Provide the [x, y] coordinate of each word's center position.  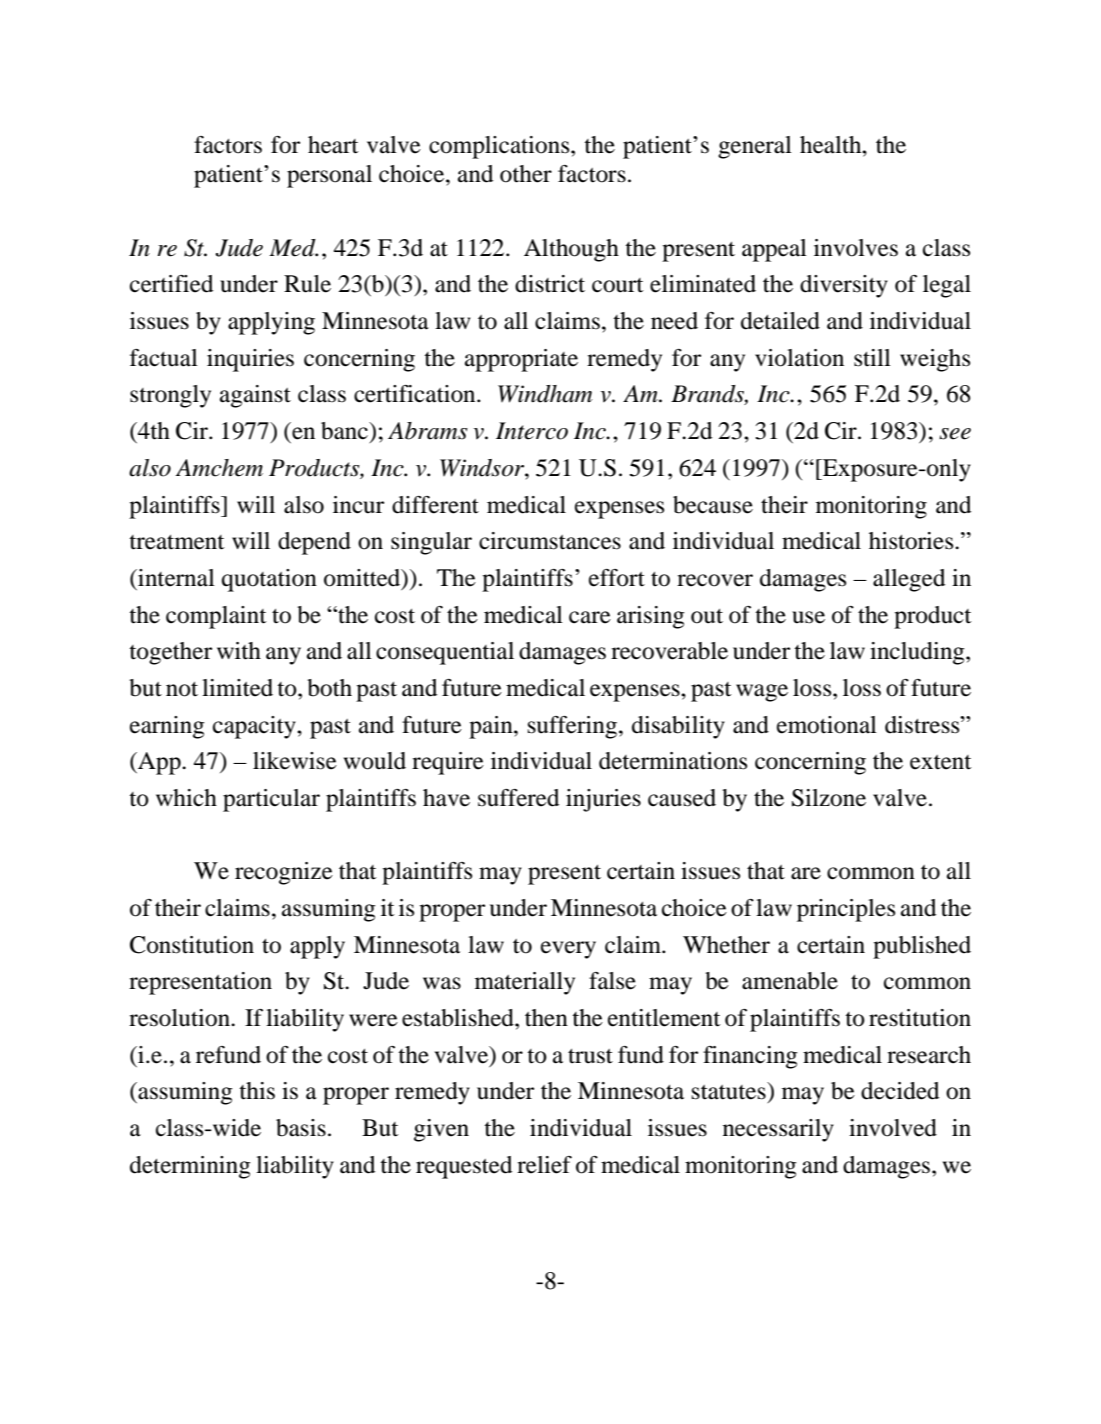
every [568, 950]
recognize [284, 873]
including [918, 653]
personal [329, 176]
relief [544, 1165]
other [526, 174]
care [590, 617]
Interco [532, 431]
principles [846, 910]
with [239, 651]
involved [893, 1128]
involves [856, 248]
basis [301, 1128]
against [255, 396]
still [872, 358]
